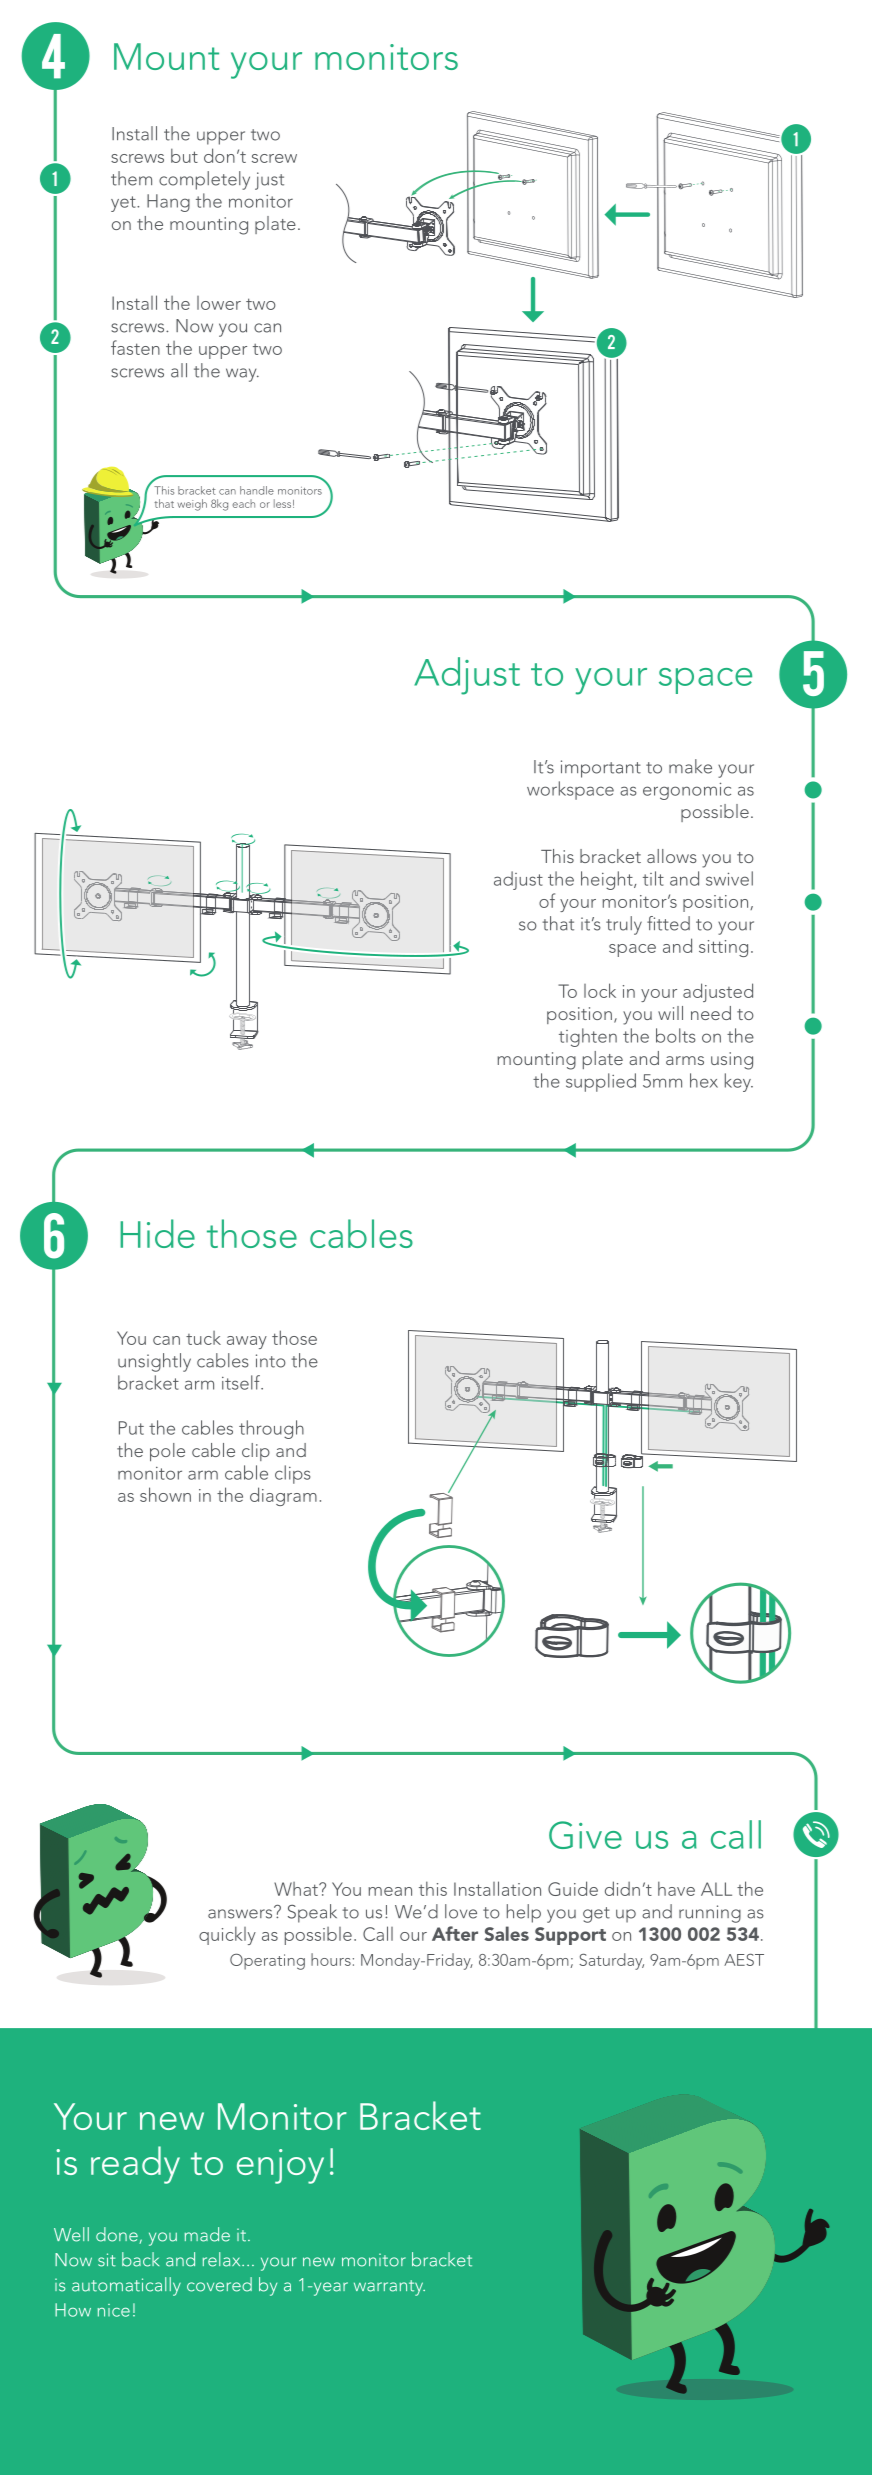 The width and height of the screenshot is (872, 2475). I want to click on shown, so click(165, 1494).
